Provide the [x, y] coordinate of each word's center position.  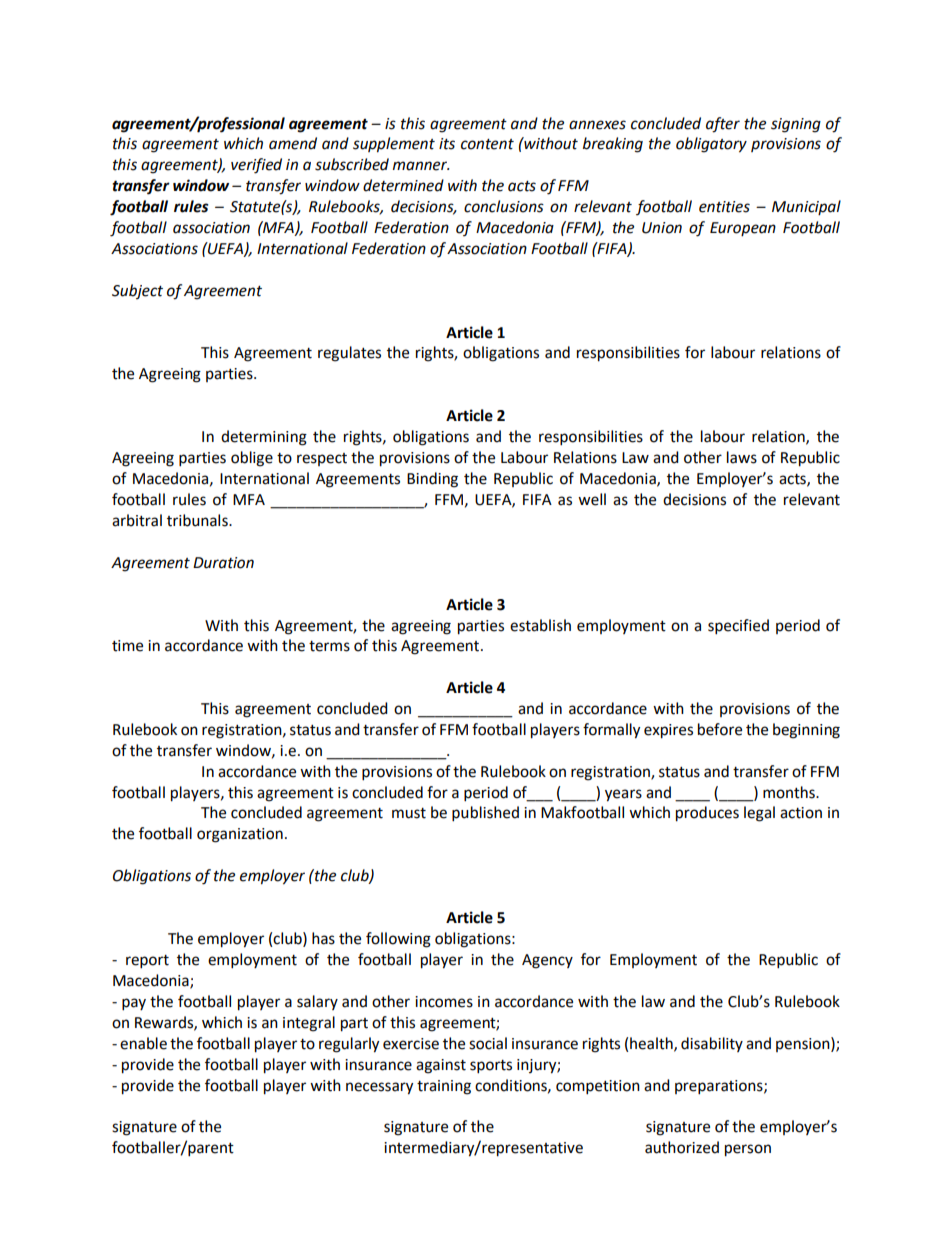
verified [256, 166]
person [748, 1150]
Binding [432, 480]
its [447, 144]
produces [707, 814]
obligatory [711, 145]
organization [240, 835]
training [444, 1087]
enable [143, 1043]
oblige [252, 459]
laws [742, 457]
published [485, 814]
